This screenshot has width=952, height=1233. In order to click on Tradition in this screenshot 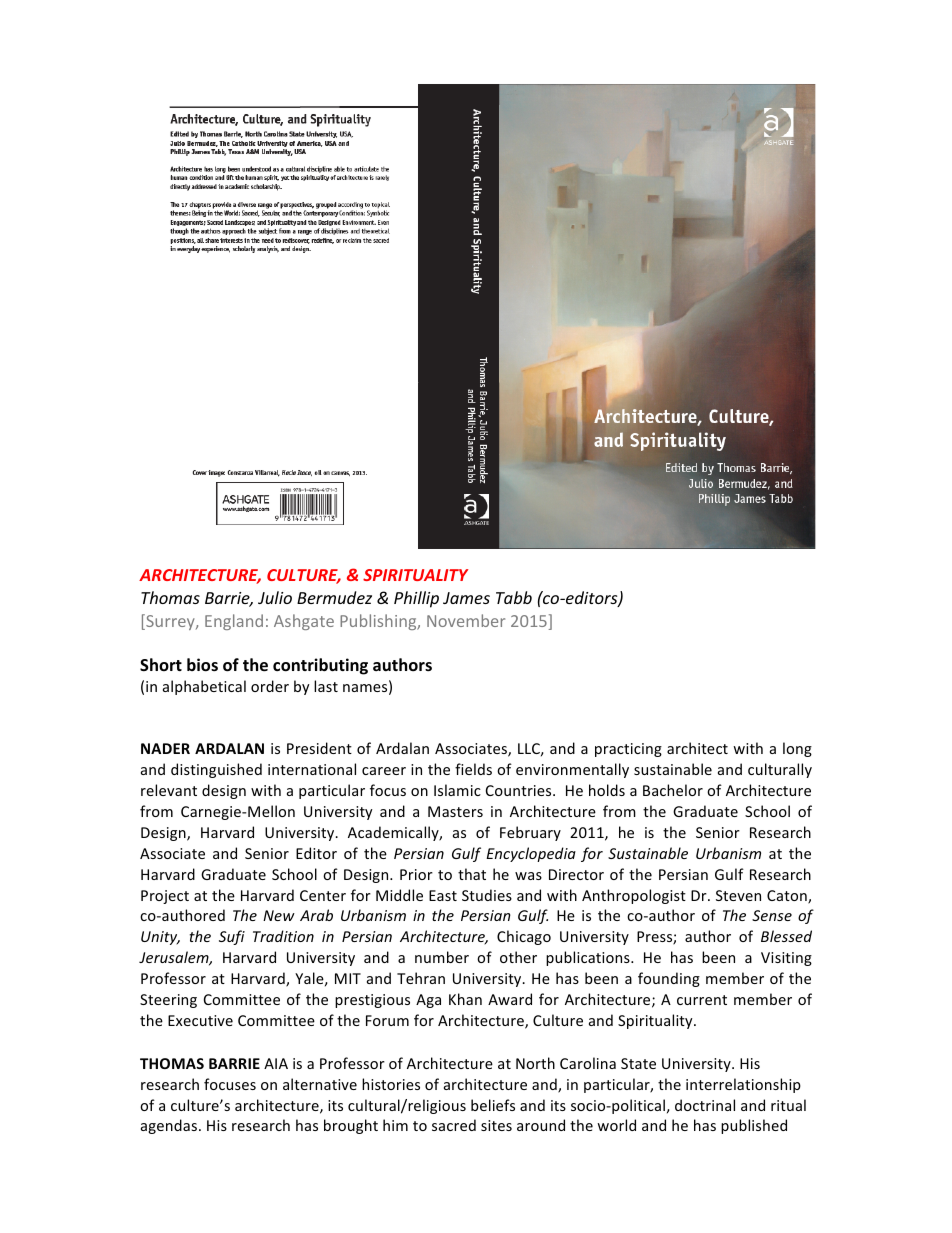, I will do `click(283, 936)`.
